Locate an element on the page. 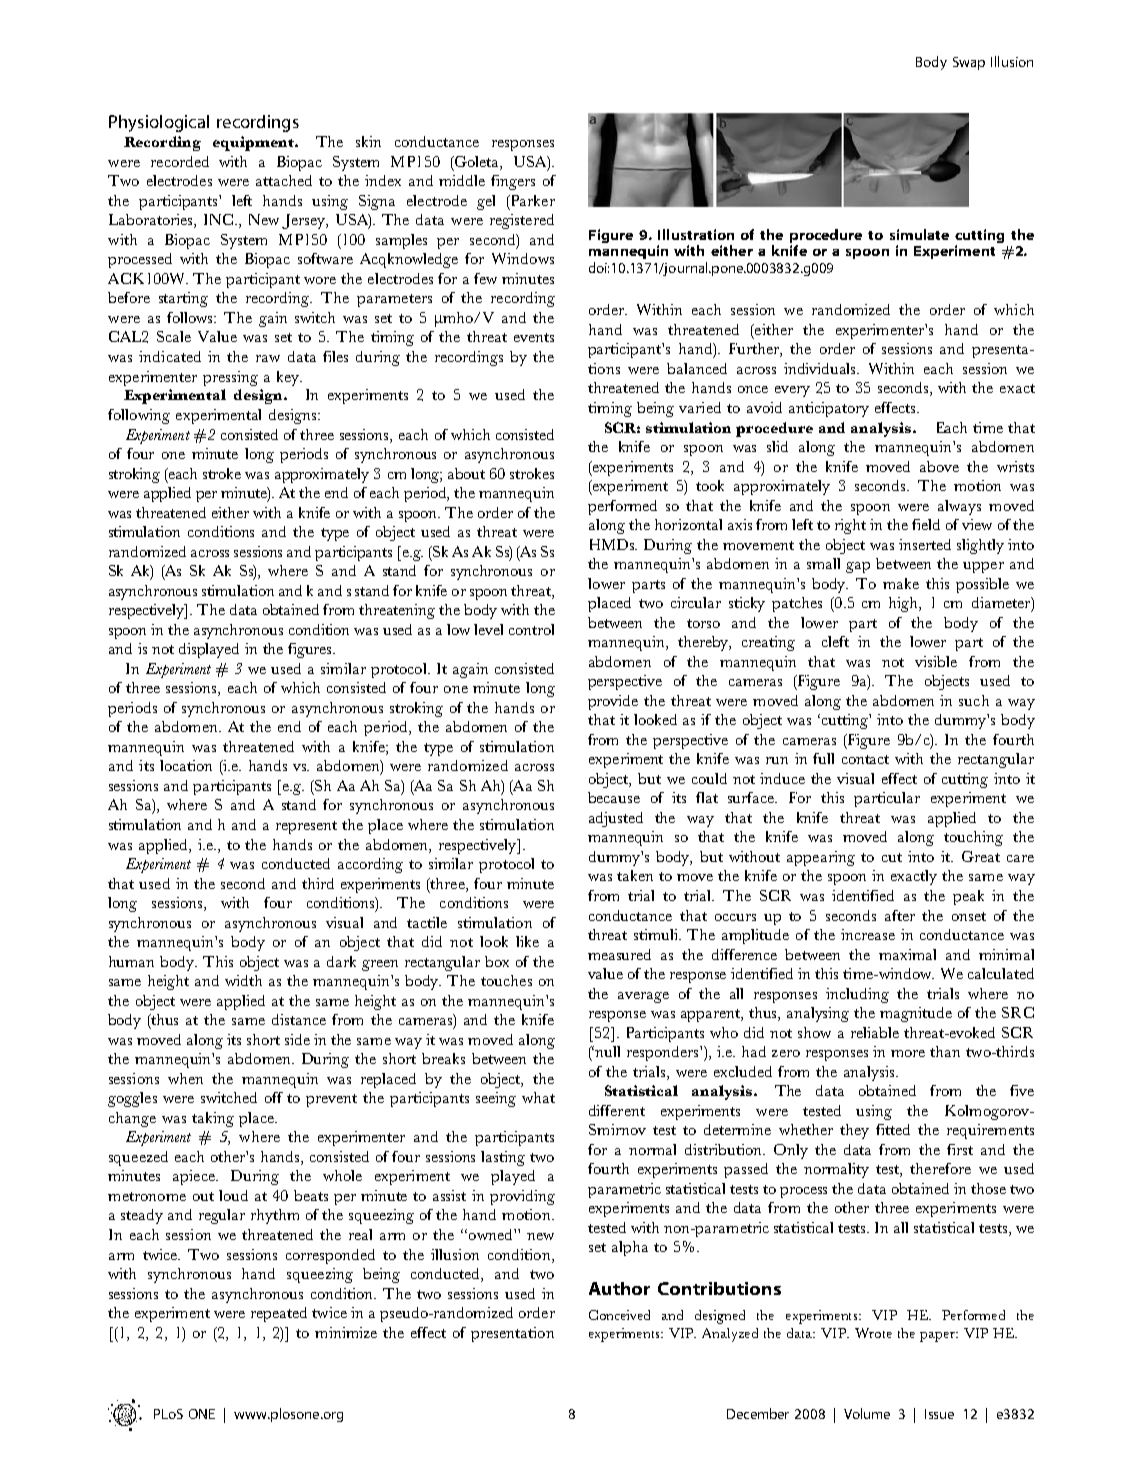 The image size is (1143, 1476). measured is located at coordinates (619, 954).
